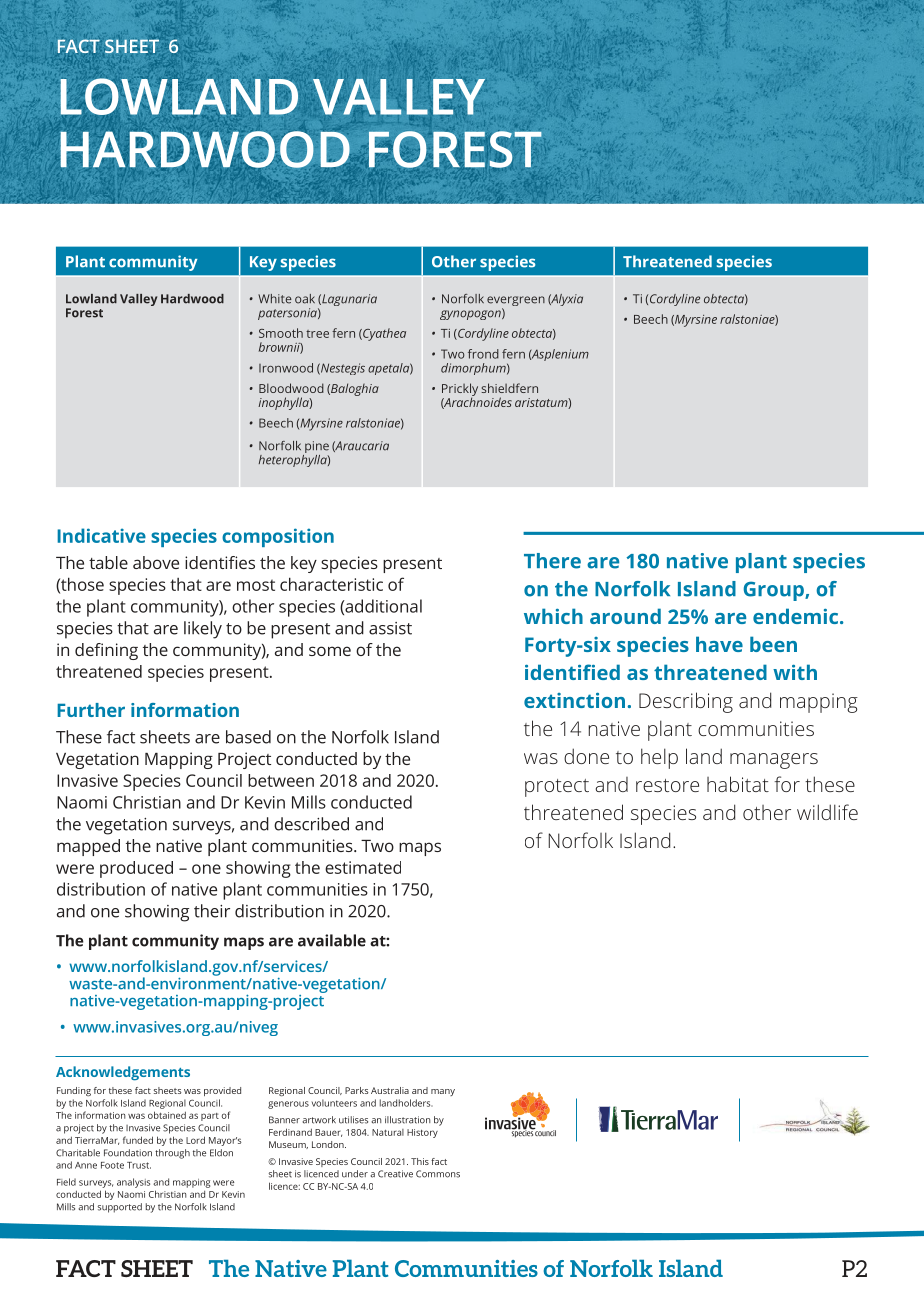 The height and width of the screenshot is (1308, 924). What do you see at coordinates (390, 628) in the screenshot?
I see `assist` at bounding box center [390, 628].
